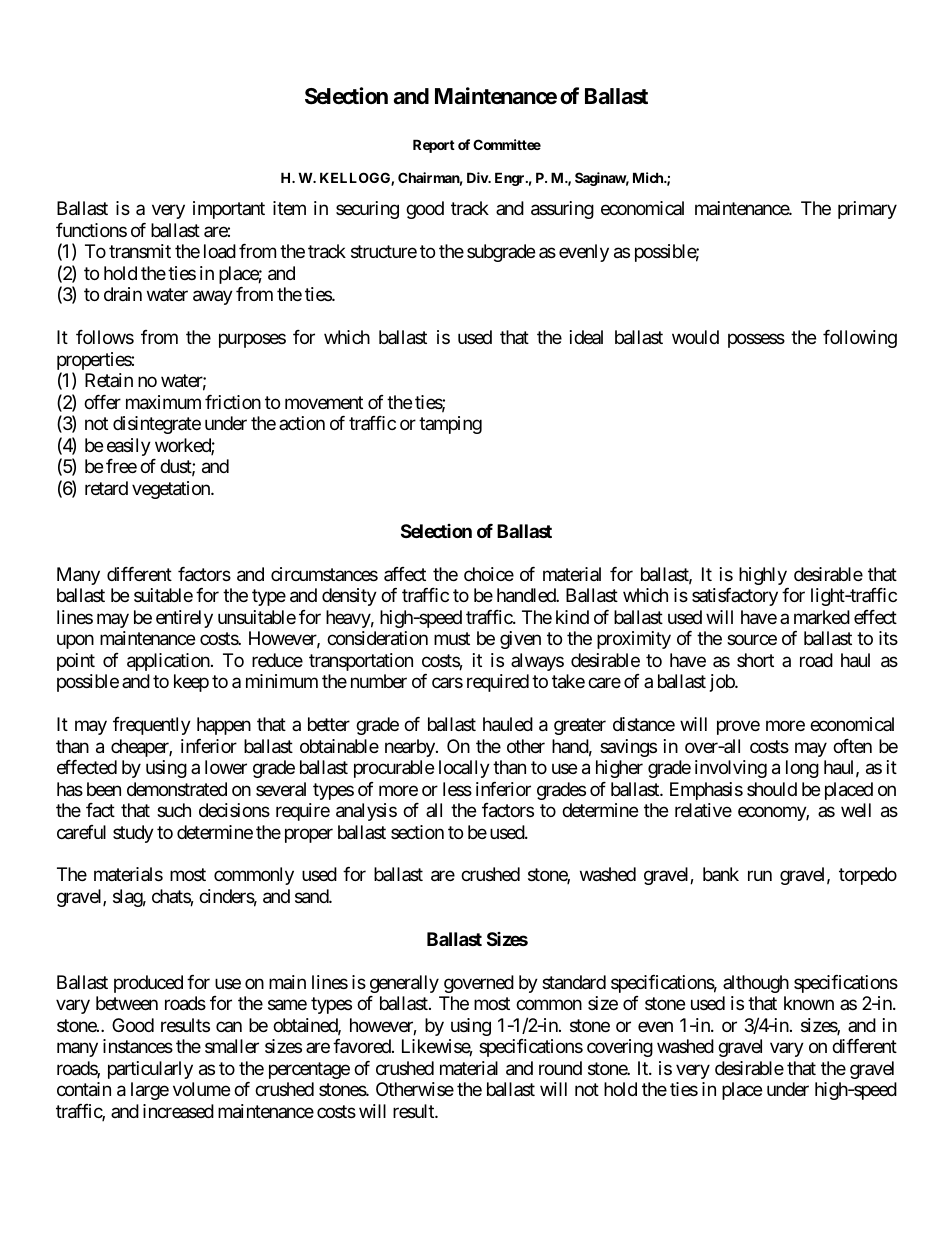 The height and width of the screenshot is (1233, 952). Describe the element at coordinates (809, 1003) in the screenshot. I see `known` at that location.
